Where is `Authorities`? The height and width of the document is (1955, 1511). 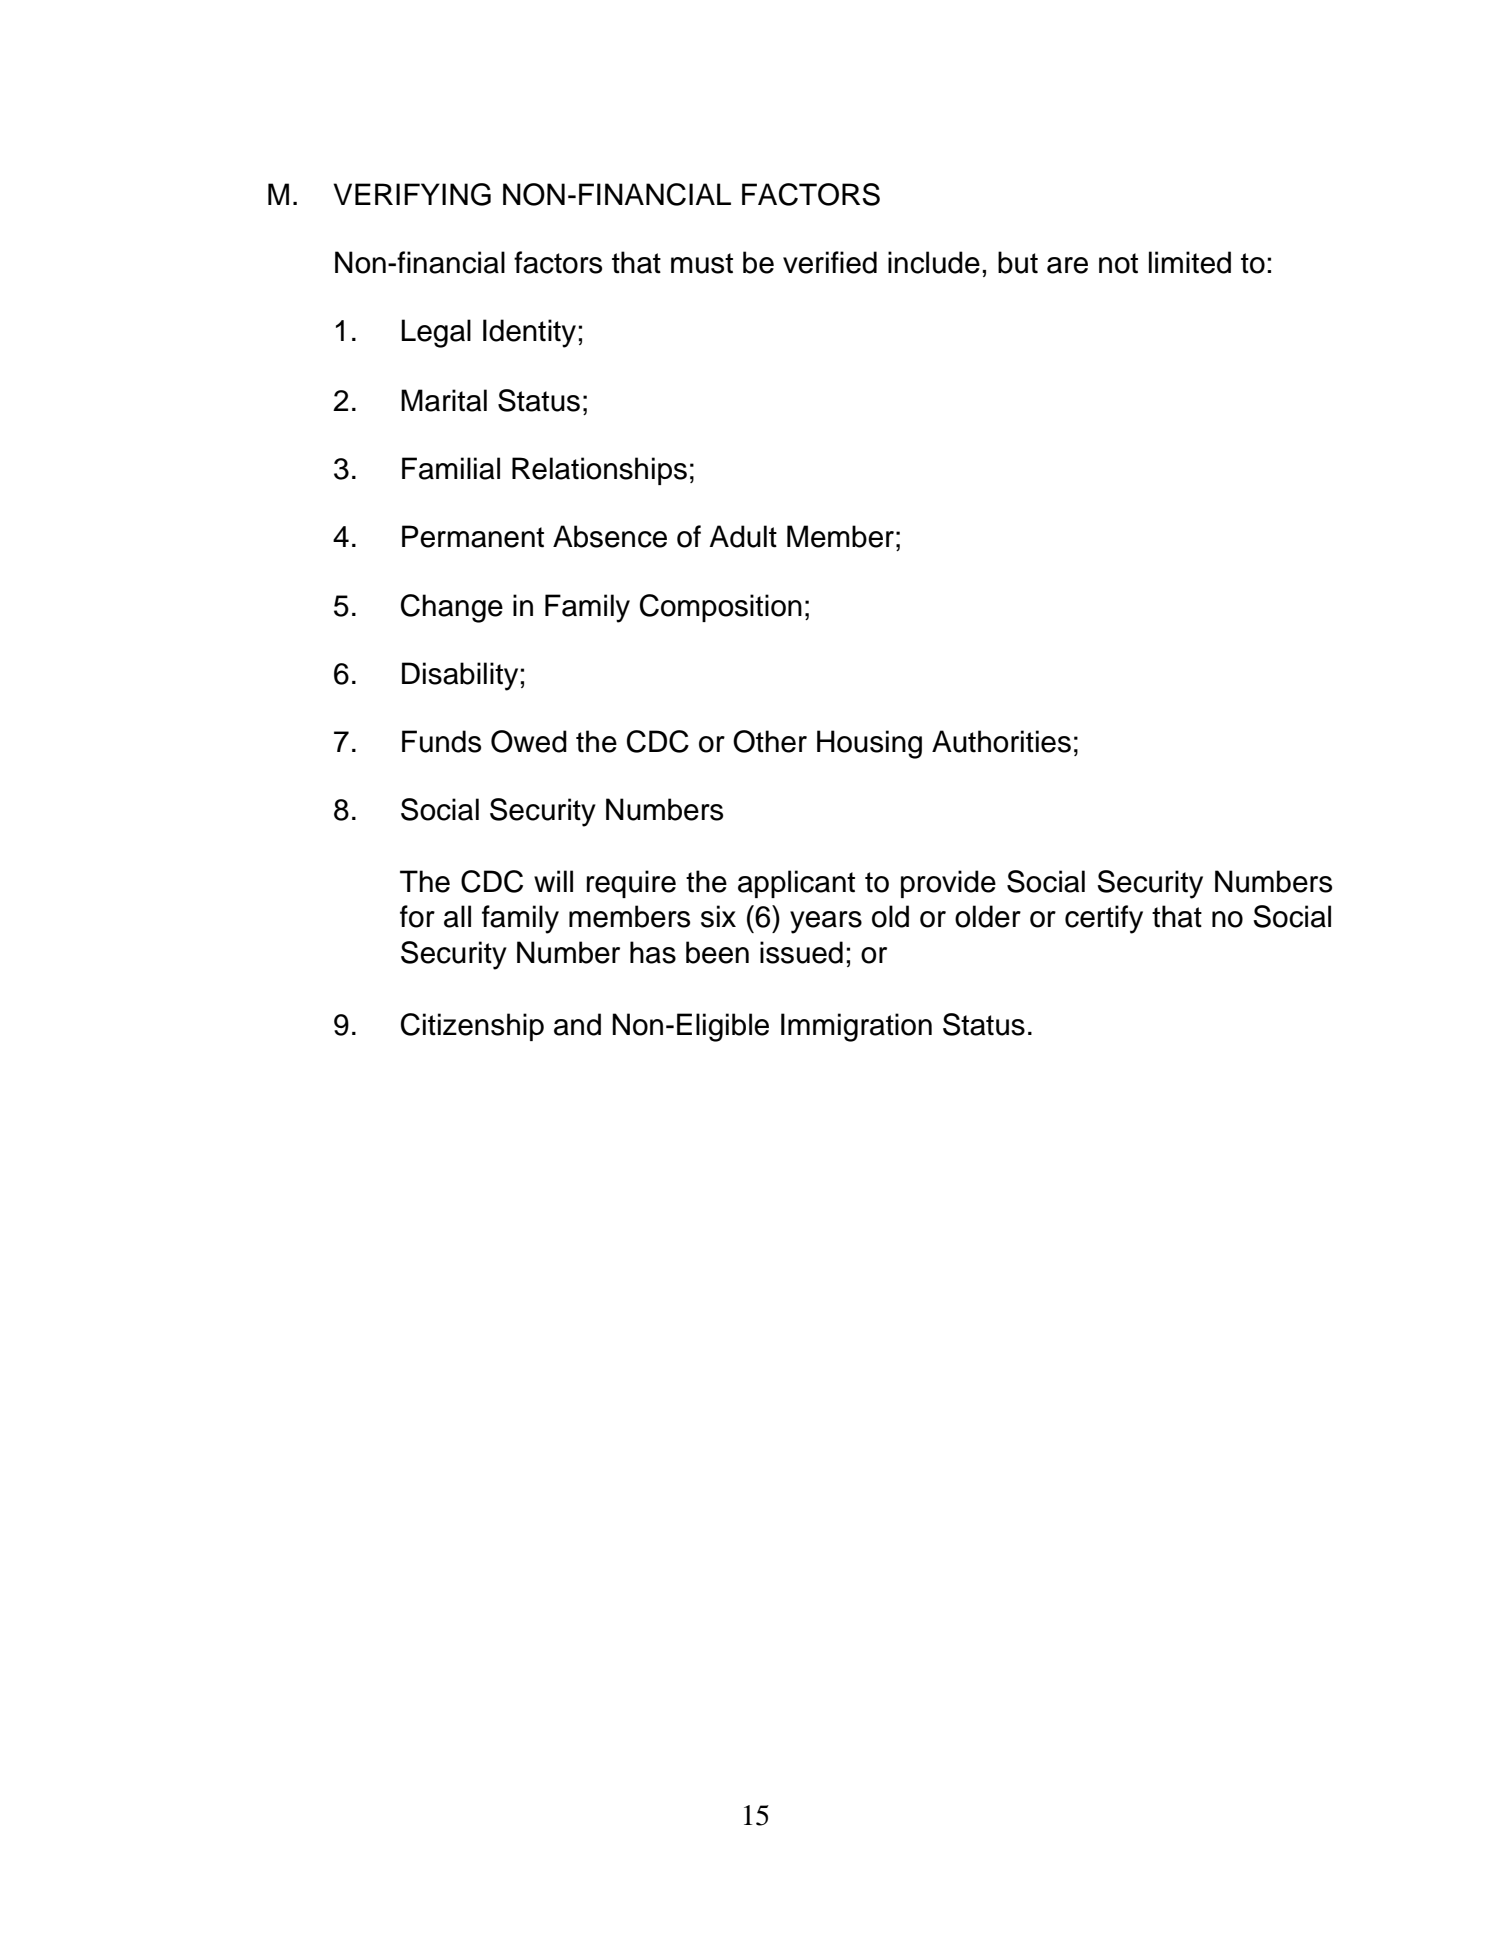
Authorities is located at coordinates (1001, 741).
